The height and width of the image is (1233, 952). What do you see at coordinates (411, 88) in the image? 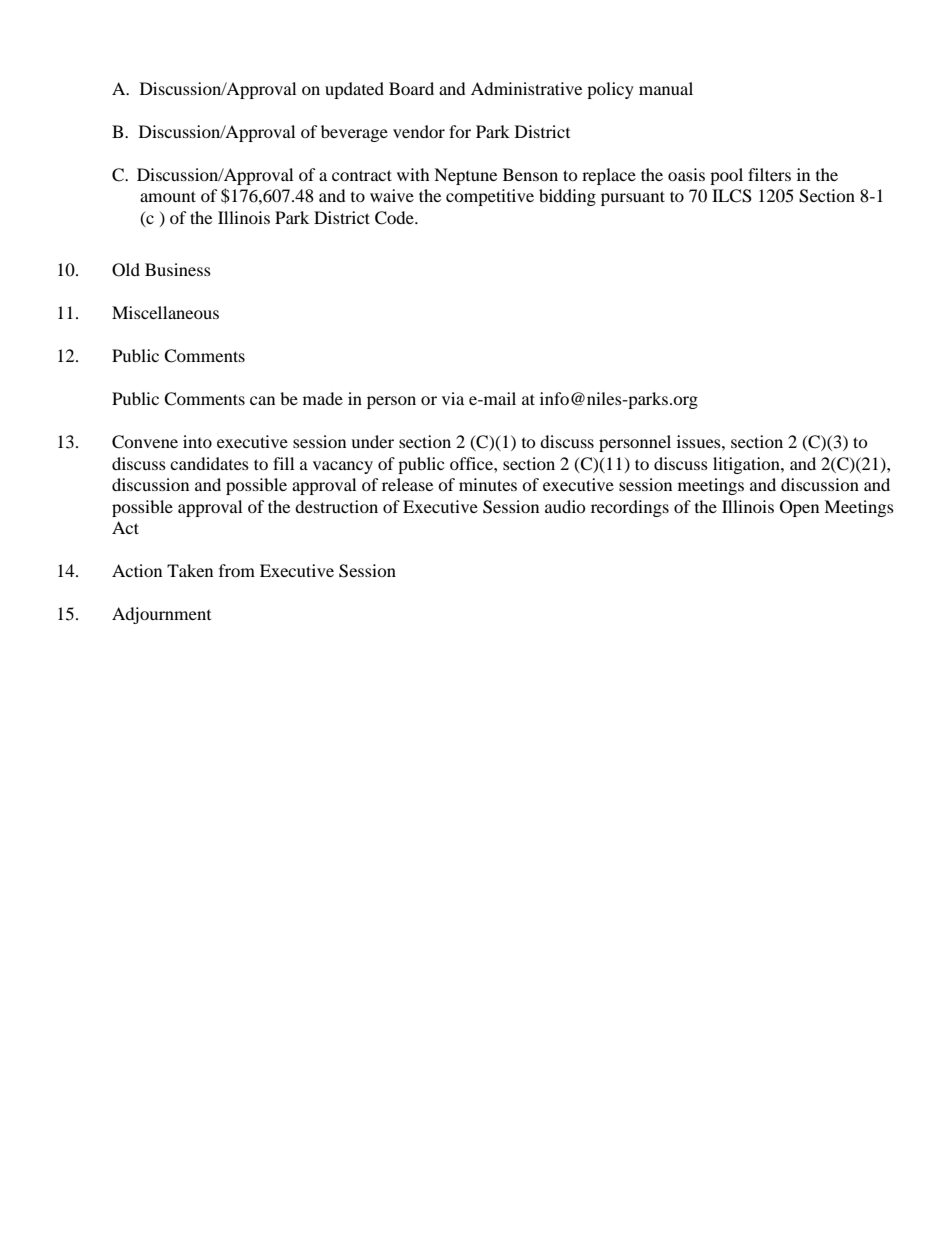
I see `Board` at bounding box center [411, 88].
